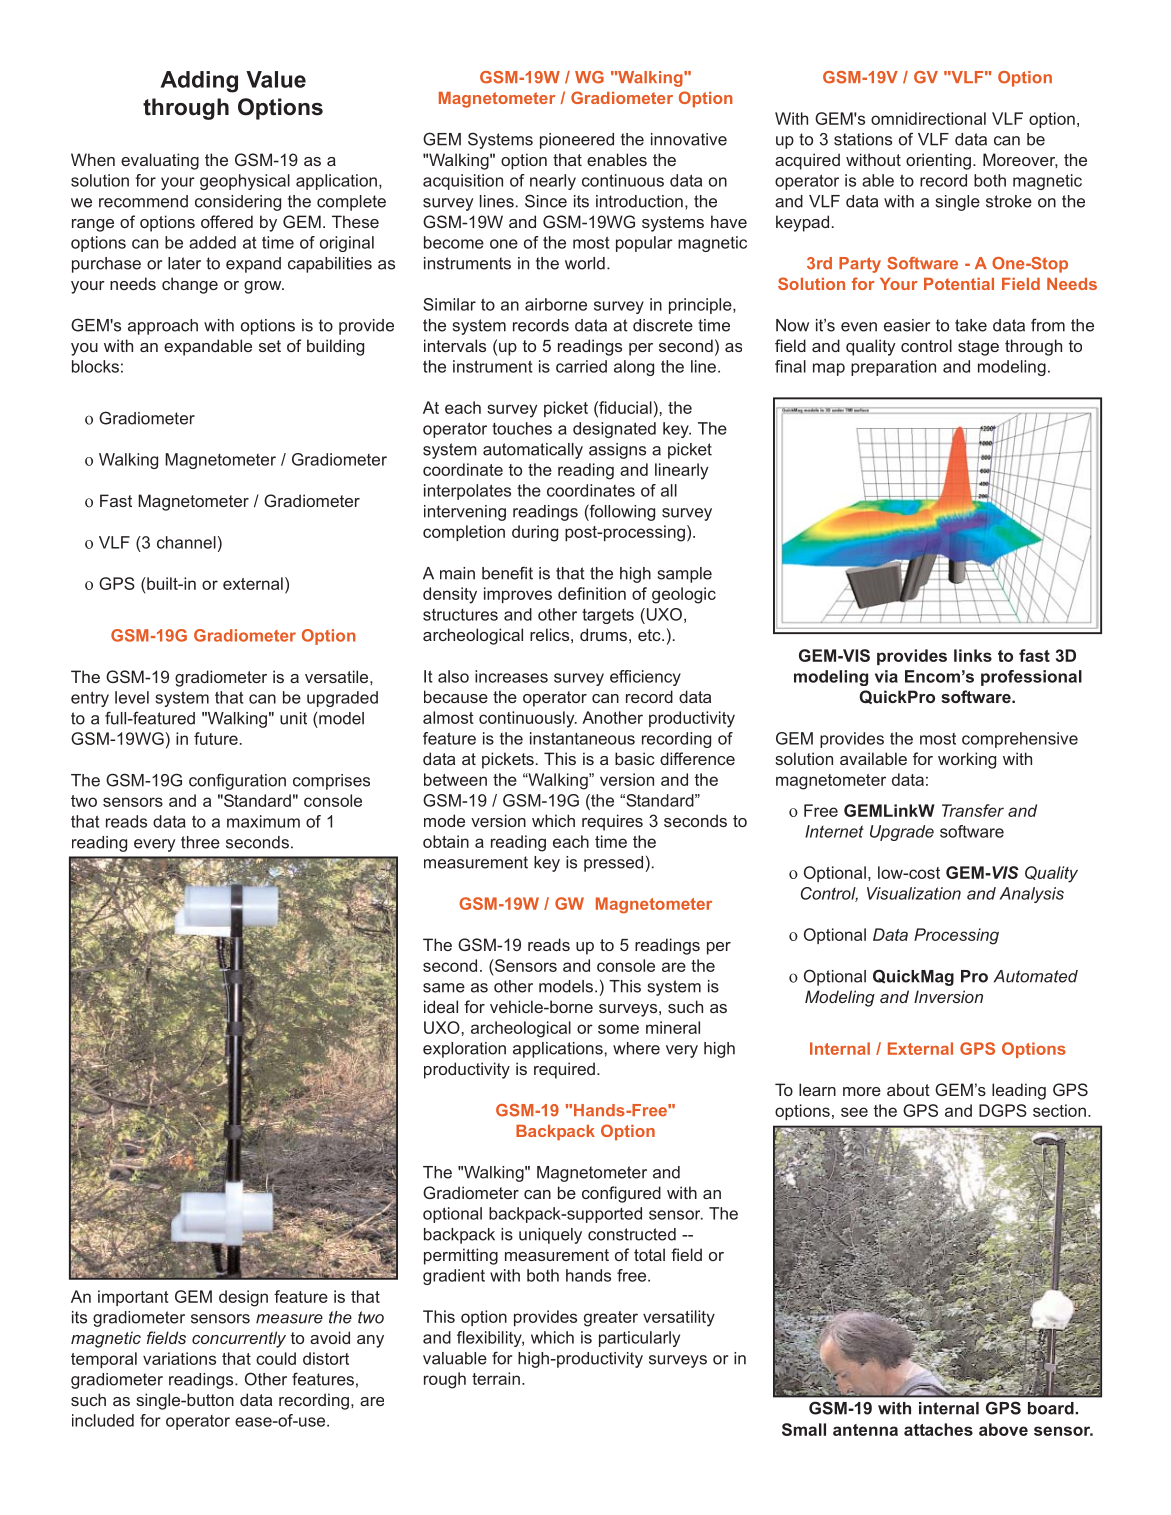  I want to click on Automated, so click(1036, 976).
